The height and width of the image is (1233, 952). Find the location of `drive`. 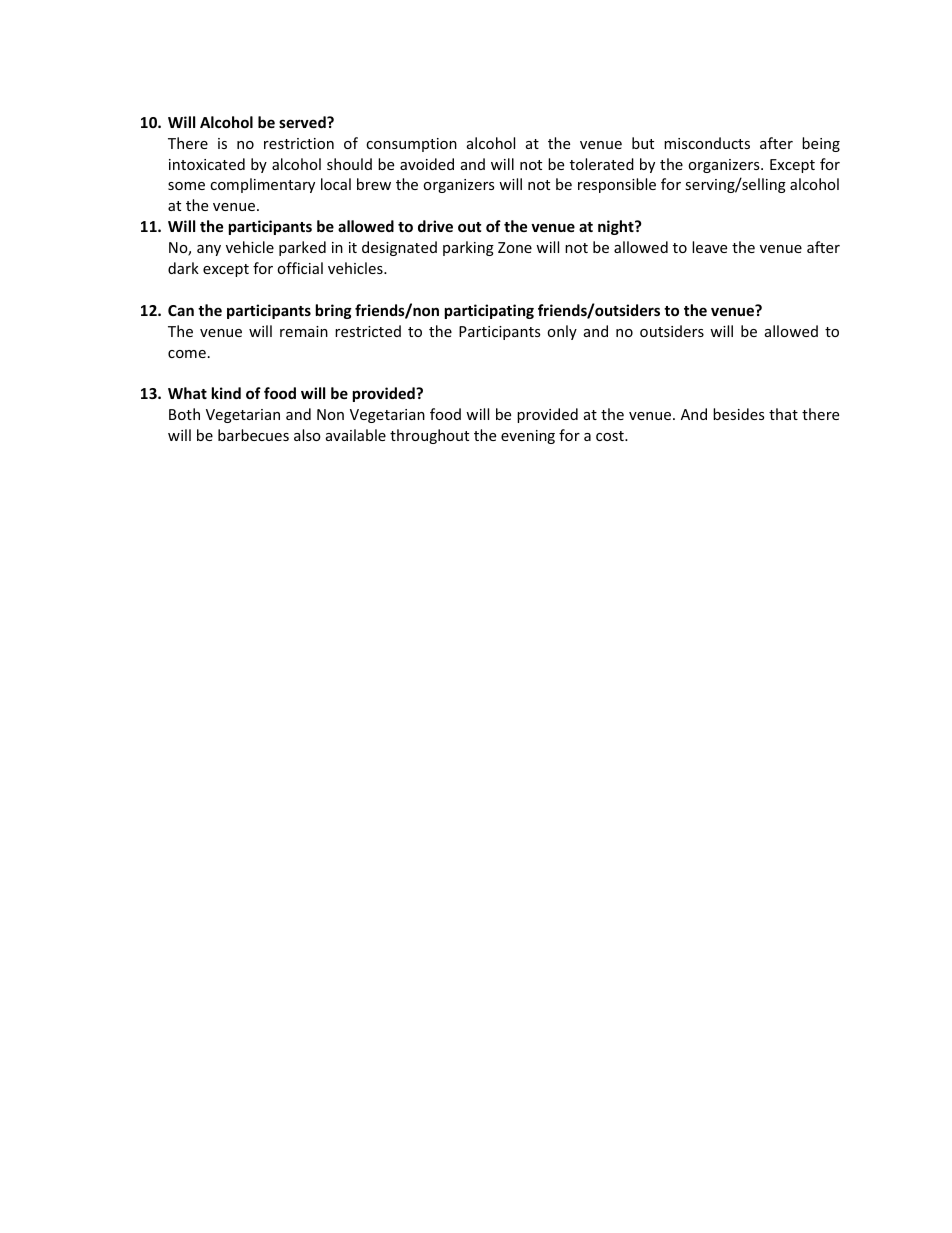

drive is located at coordinates (435, 226).
